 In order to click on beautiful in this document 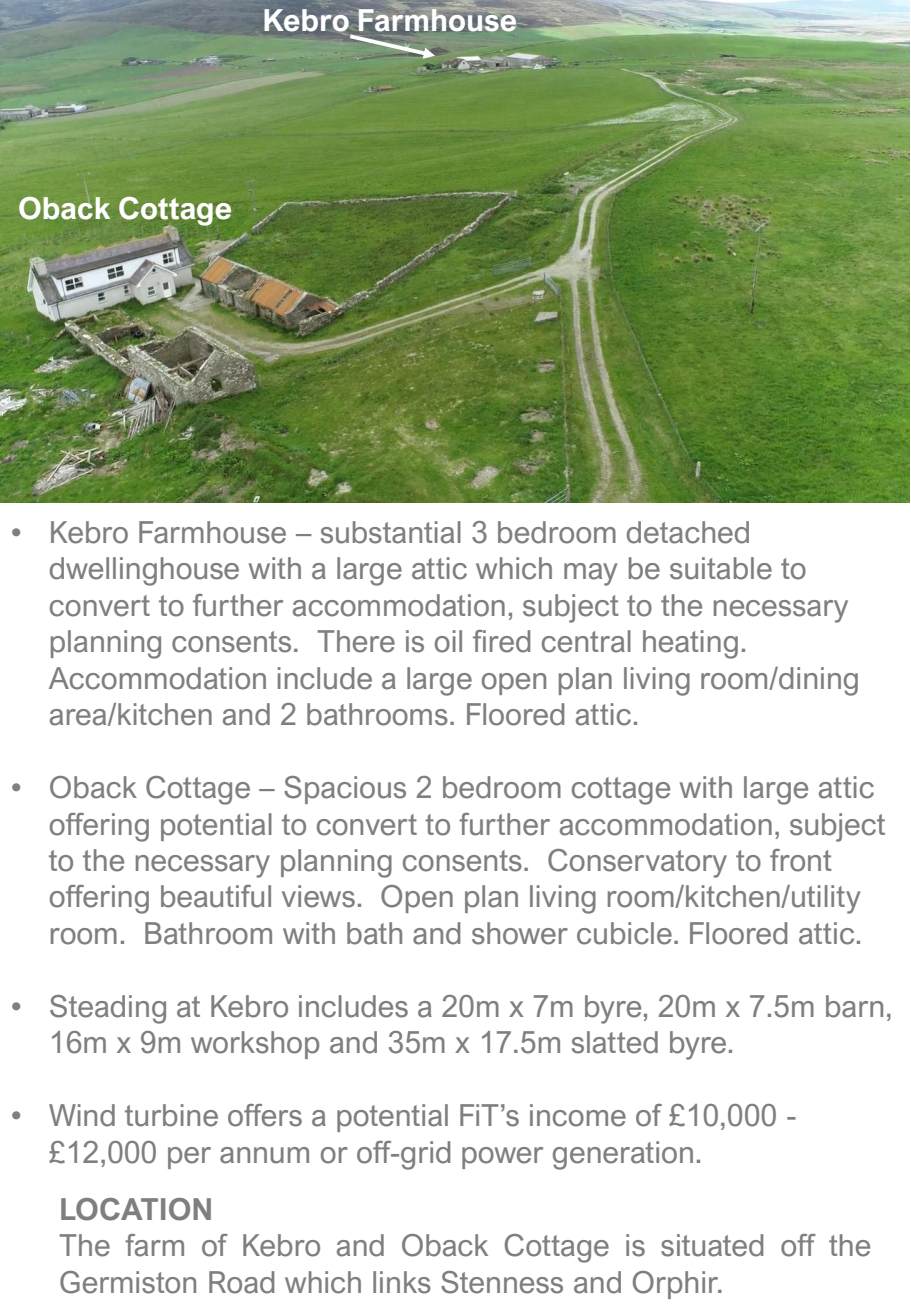, I will do `click(216, 896)`.
